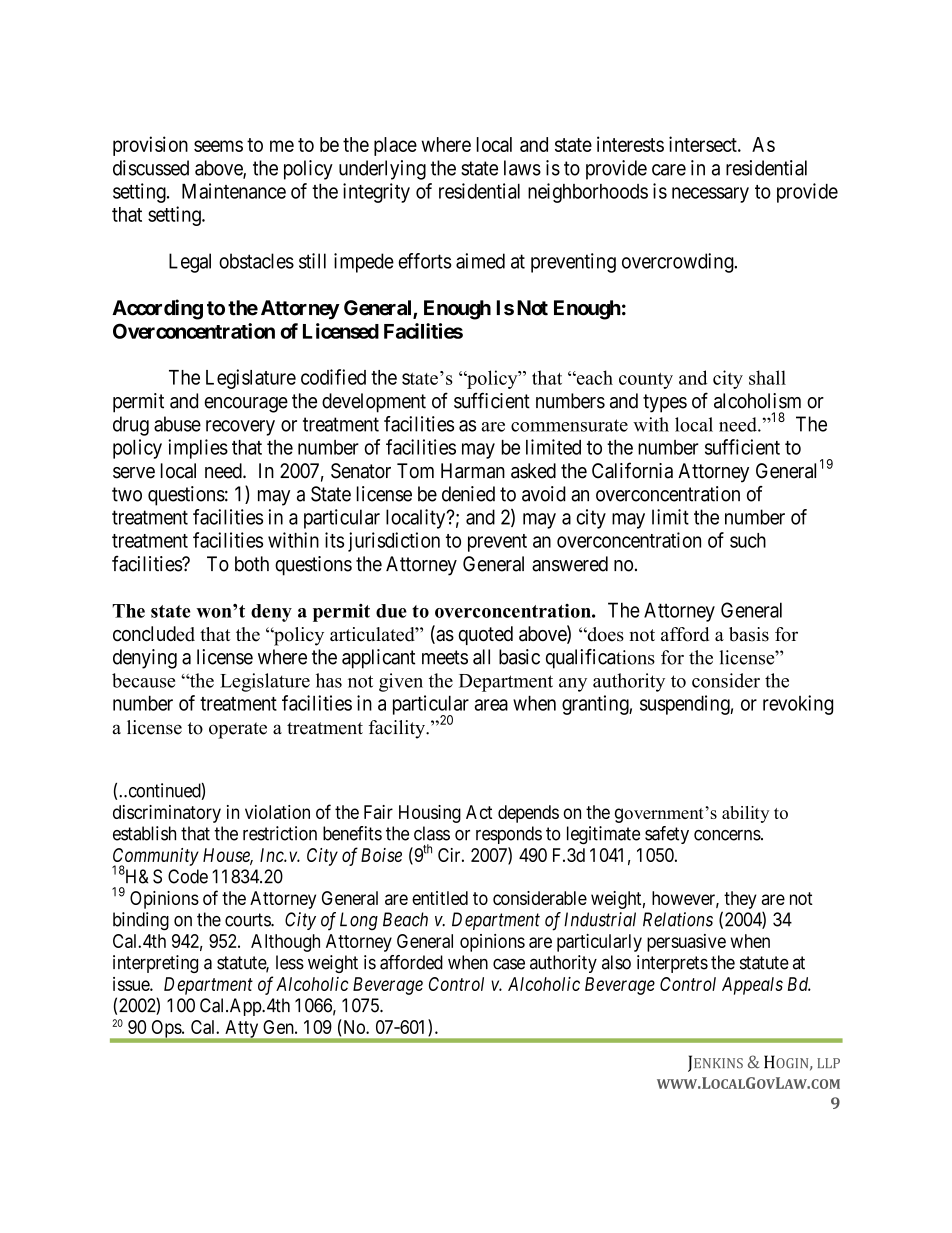 Image resolution: width=952 pixels, height=1233 pixels. What do you see at coordinates (509, 964) in the page?
I see `case` at bounding box center [509, 964].
